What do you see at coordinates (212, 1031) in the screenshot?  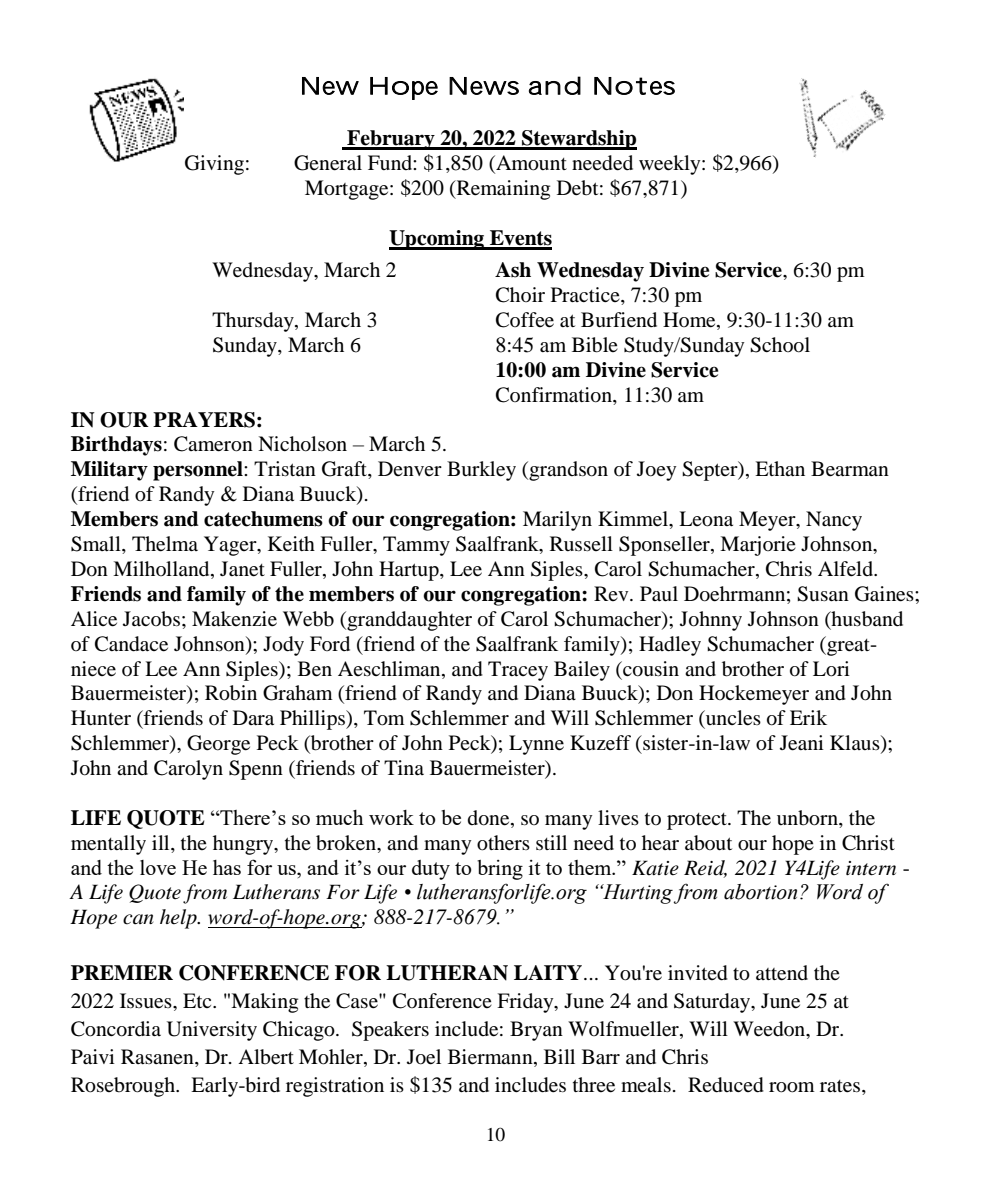 I see `University` at bounding box center [212, 1031].
